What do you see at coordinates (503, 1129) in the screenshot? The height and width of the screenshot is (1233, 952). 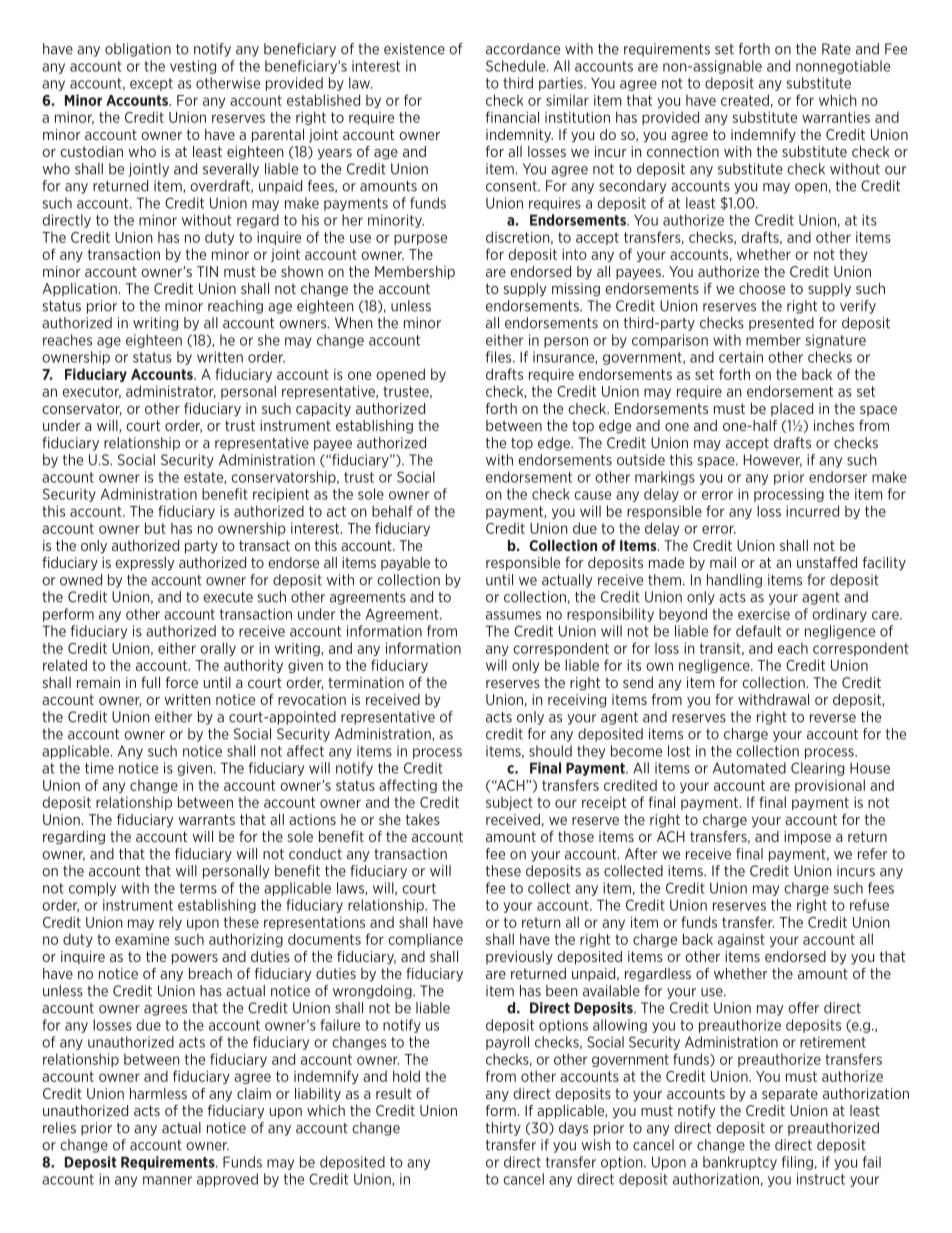 I see `thirty` at bounding box center [503, 1129].
